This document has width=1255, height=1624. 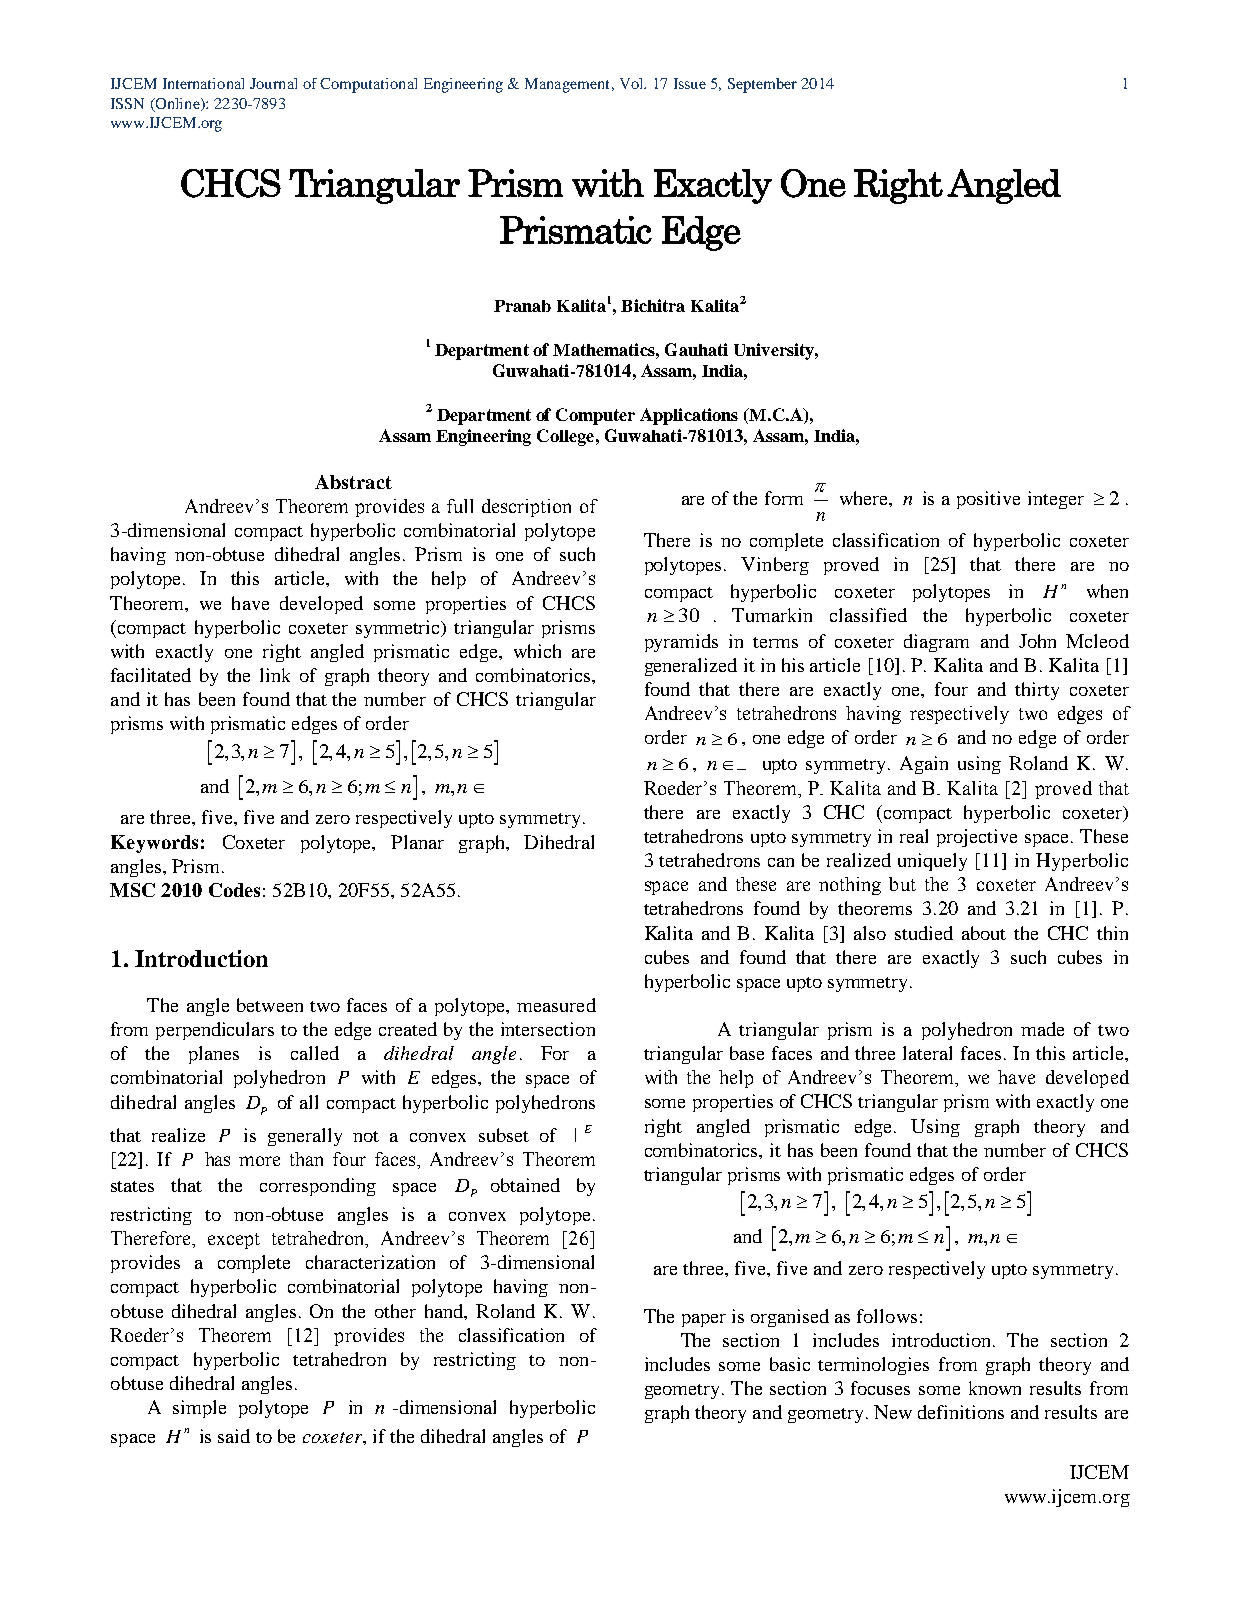 What do you see at coordinates (762, 85) in the document?
I see `September` at bounding box center [762, 85].
